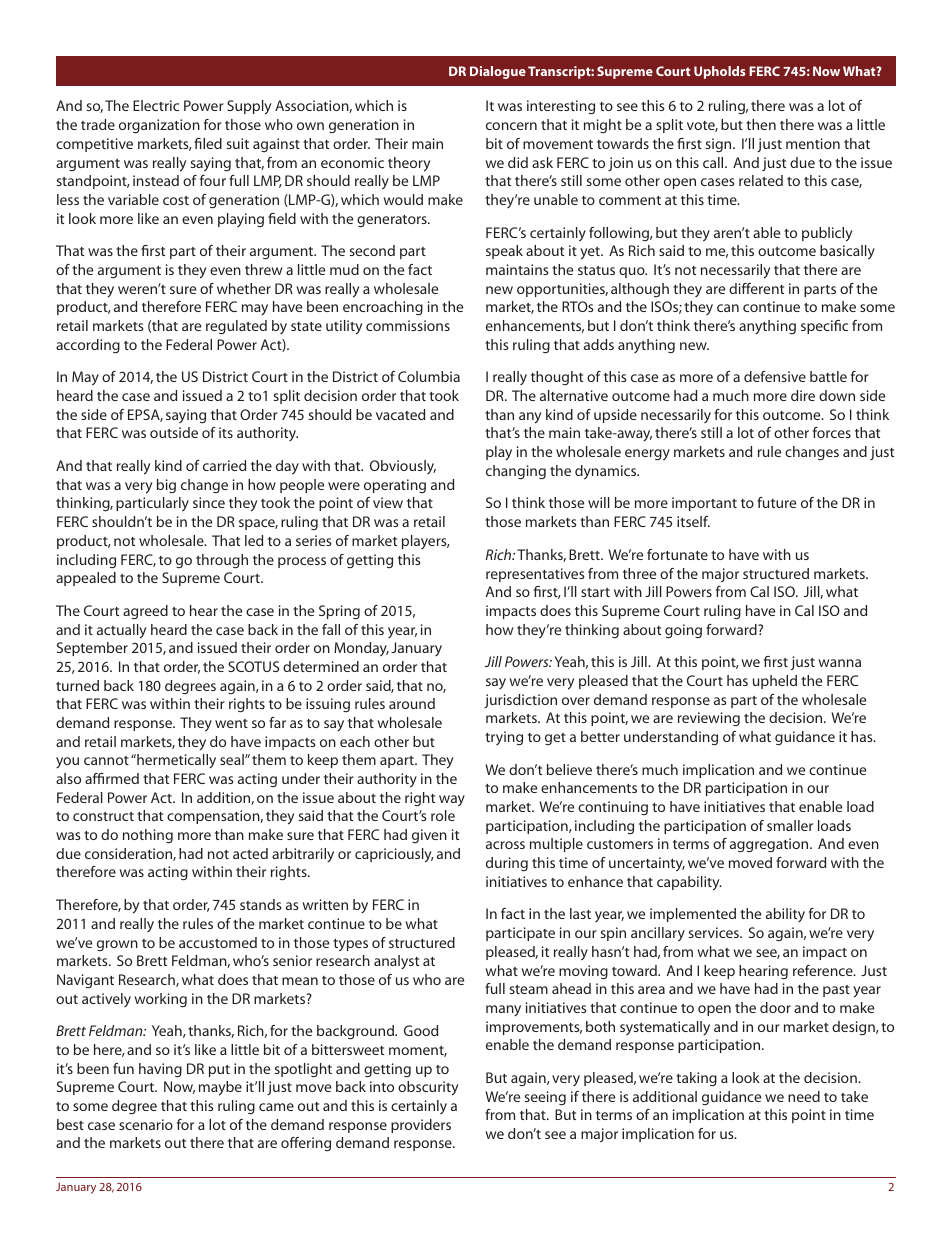 The width and height of the image is (952, 1233). I want to click on dire, so click(803, 395).
